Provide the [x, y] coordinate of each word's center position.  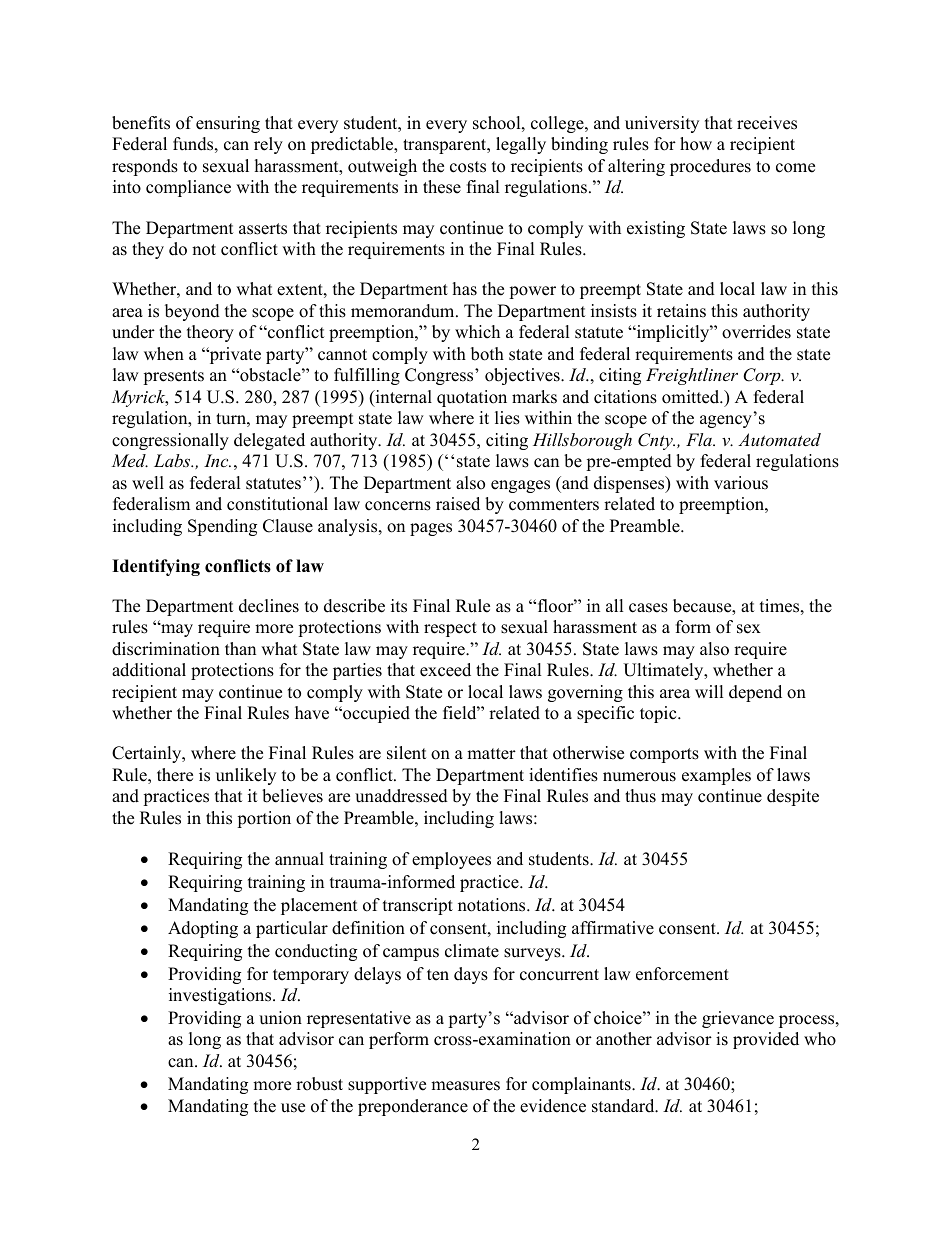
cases [648, 608]
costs [468, 167]
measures [465, 1086]
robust [319, 1084]
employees [451, 860]
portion [264, 819]
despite [793, 797]
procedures [710, 167]
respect [450, 629]
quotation [472, 398]
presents [173, 377]
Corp [763, 376]
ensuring [228, 124]
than [240, 648]
